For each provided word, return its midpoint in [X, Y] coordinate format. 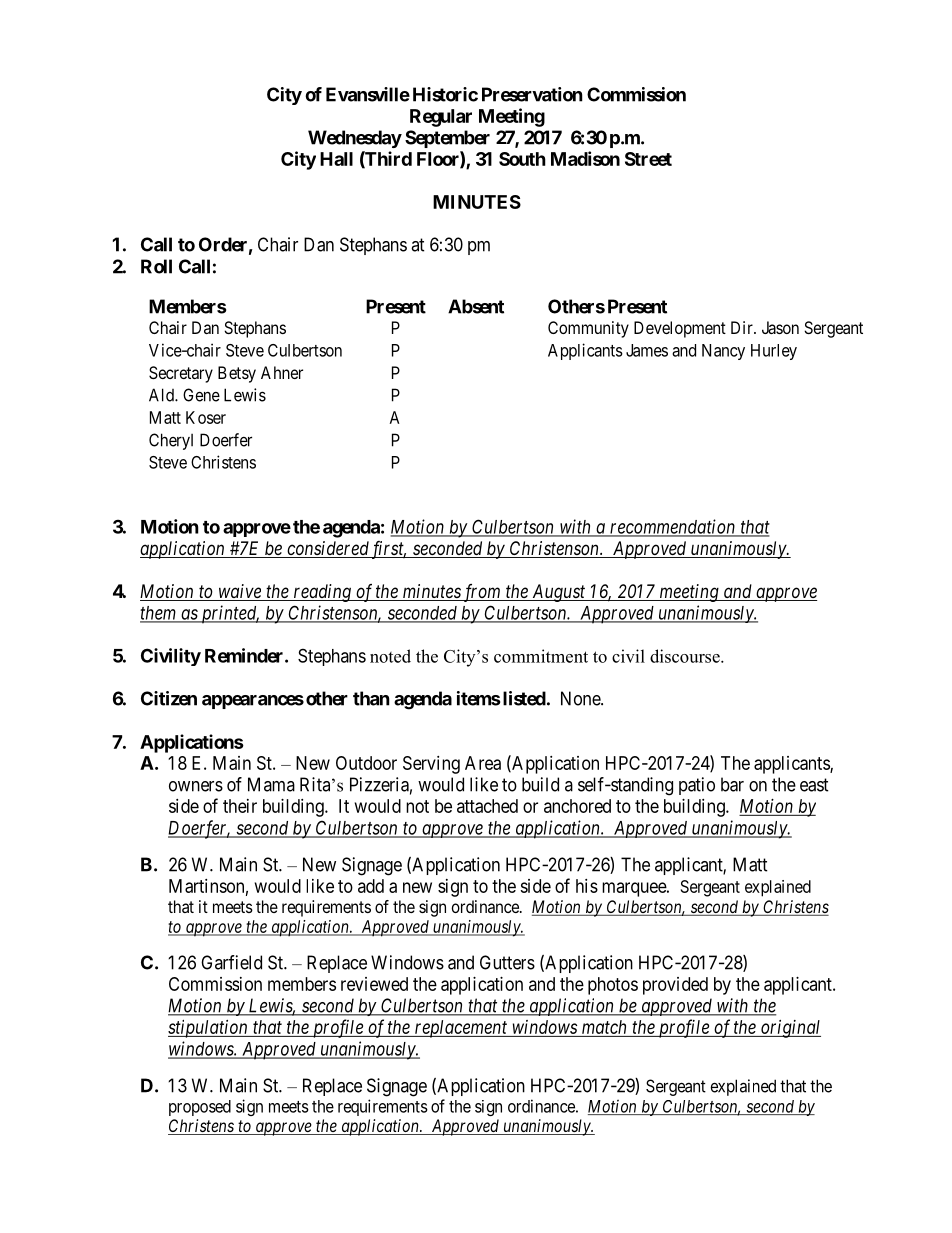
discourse [686, 656]
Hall [336, 159]
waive [239, 592]
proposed [200, 1108]
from [482, 593]
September [447, 139]
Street [648, 159]
